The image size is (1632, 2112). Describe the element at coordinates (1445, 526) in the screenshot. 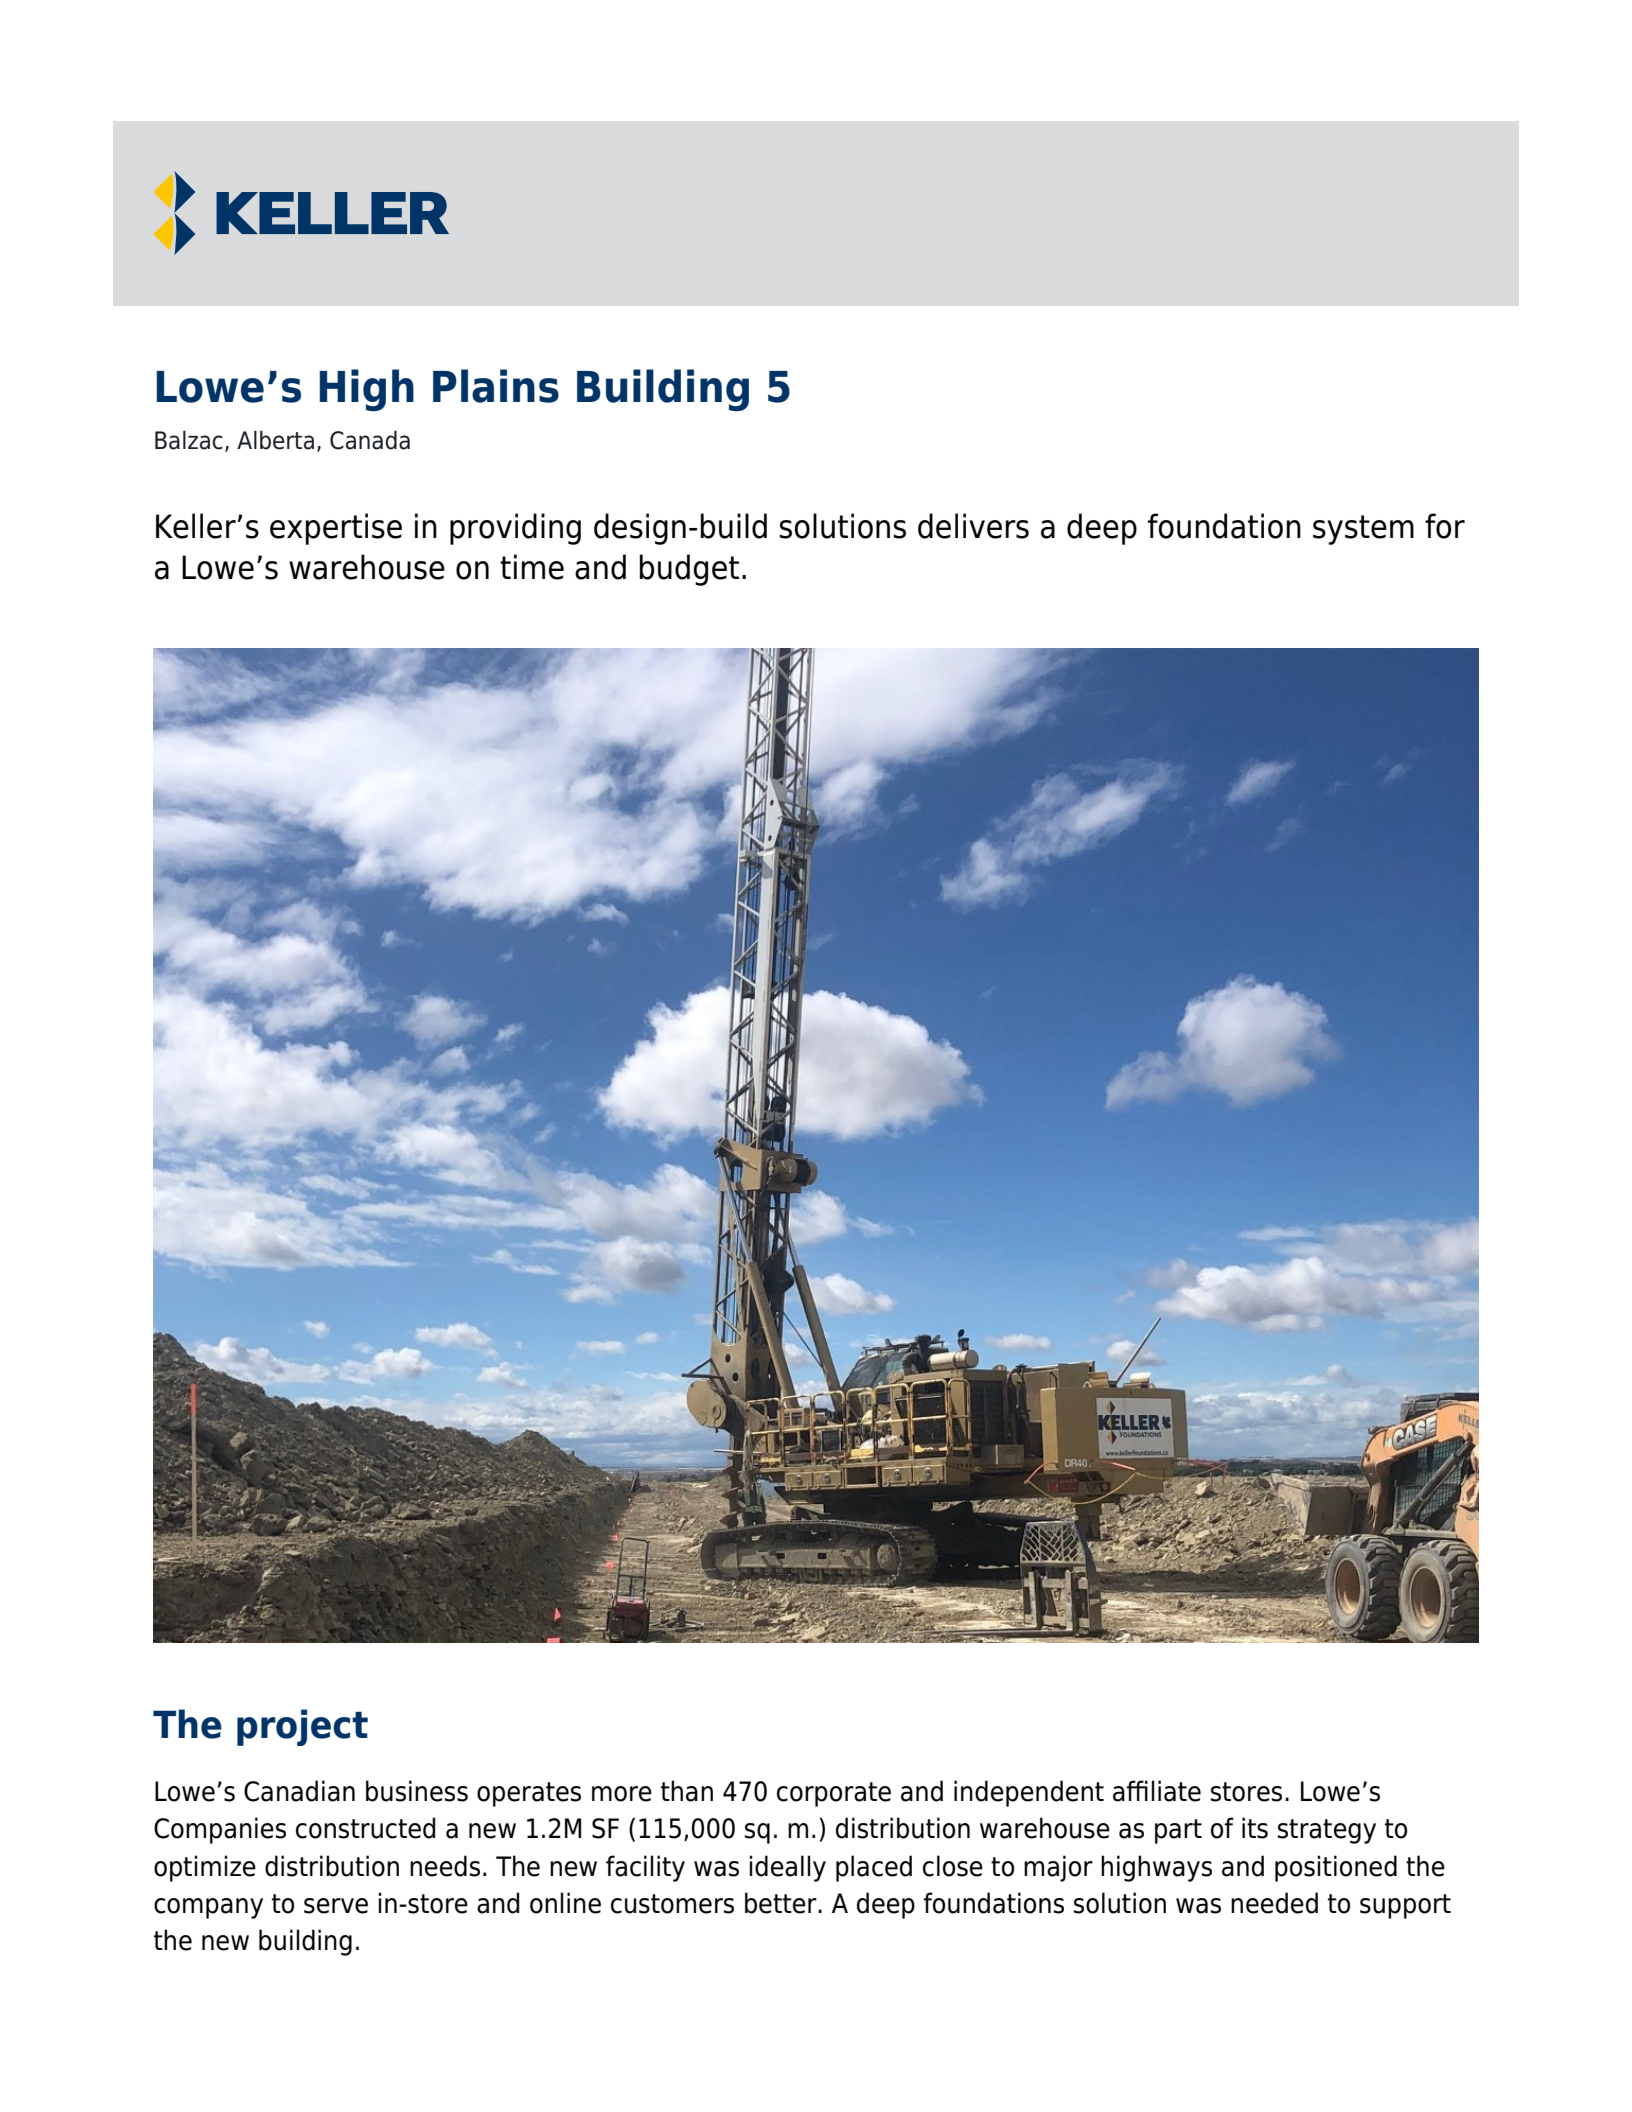

I see `for` at that location.
